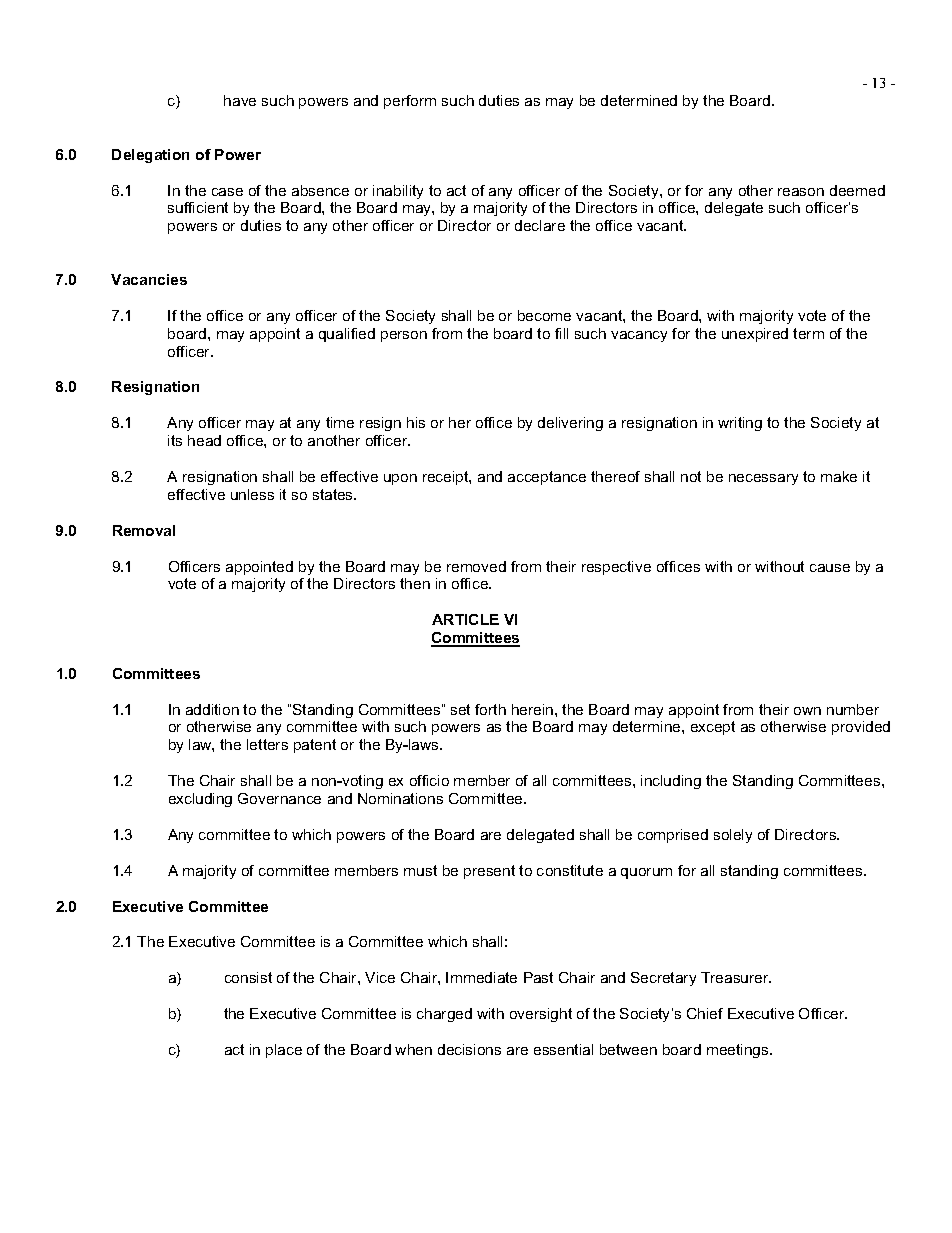 The width and height of the image is (952, 1233). I want to click on oversight, so click(541, 1015).
